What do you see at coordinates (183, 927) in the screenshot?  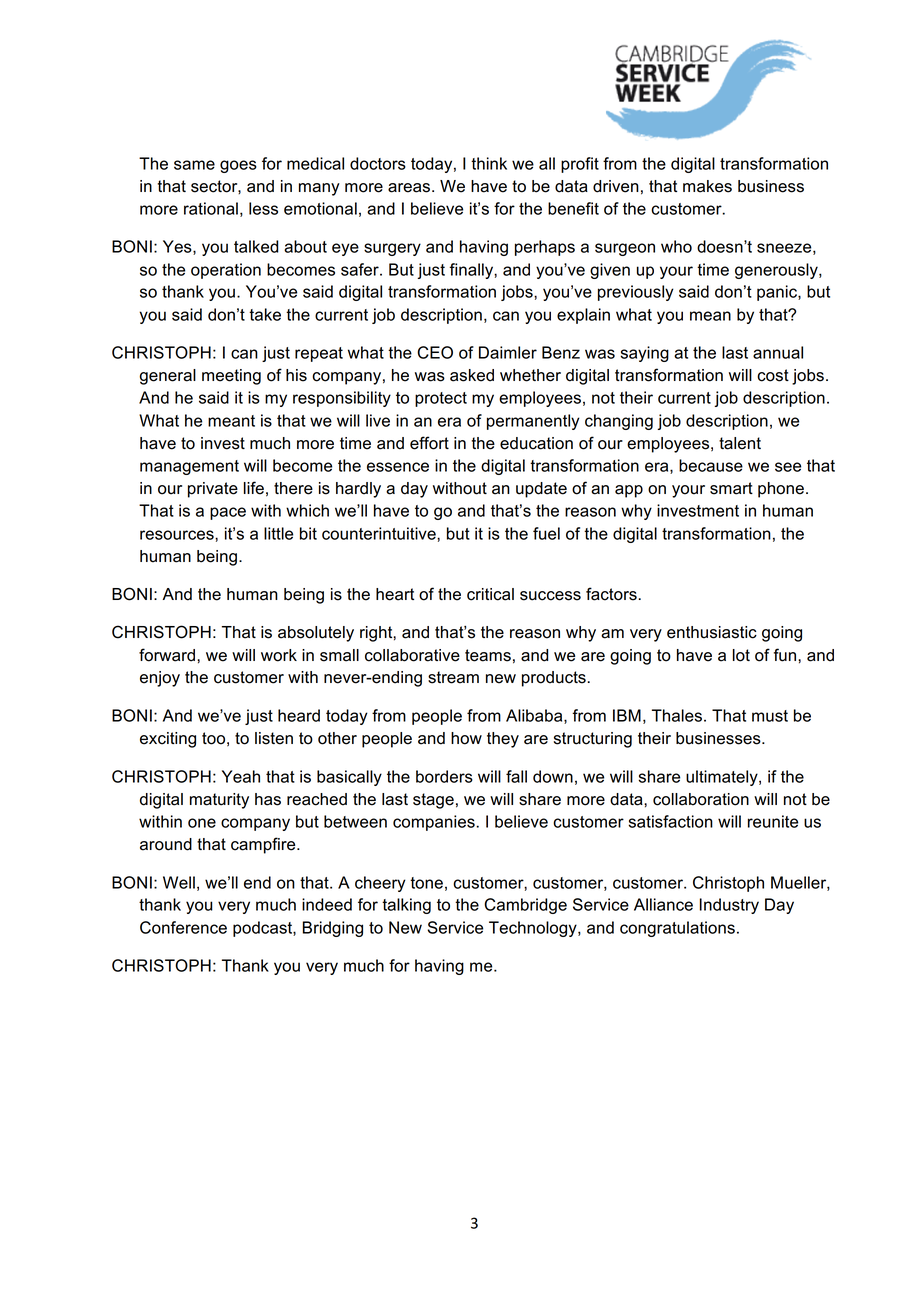 I see `Conference` at bounding box center [183, 927].
